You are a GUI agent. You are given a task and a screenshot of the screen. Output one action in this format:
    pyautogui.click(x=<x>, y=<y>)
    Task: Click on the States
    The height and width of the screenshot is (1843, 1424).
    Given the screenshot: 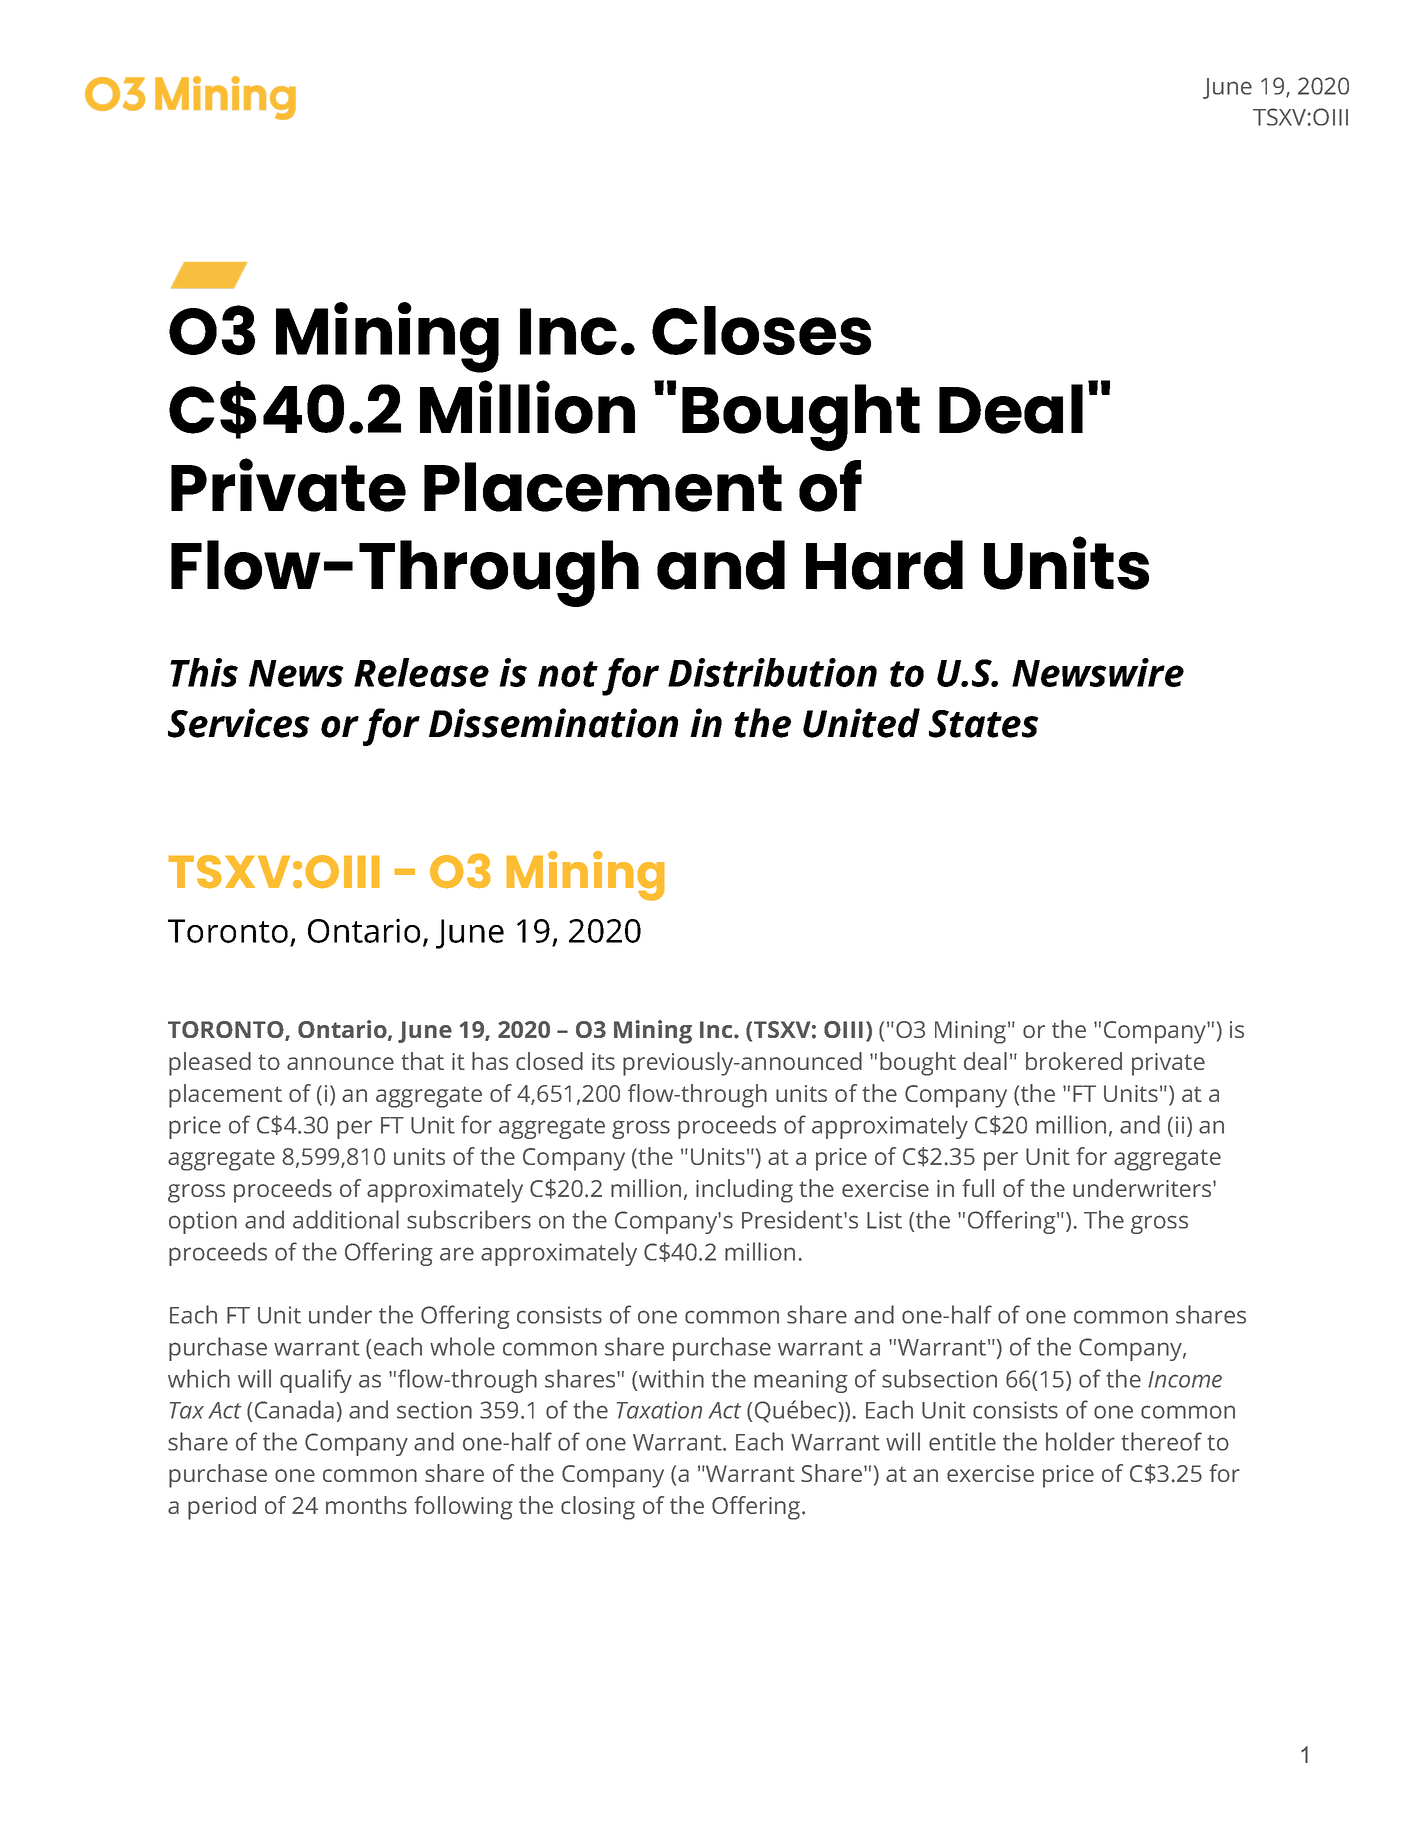 What is the action you would take?
    pyautogui.click(x=984, y=724)
